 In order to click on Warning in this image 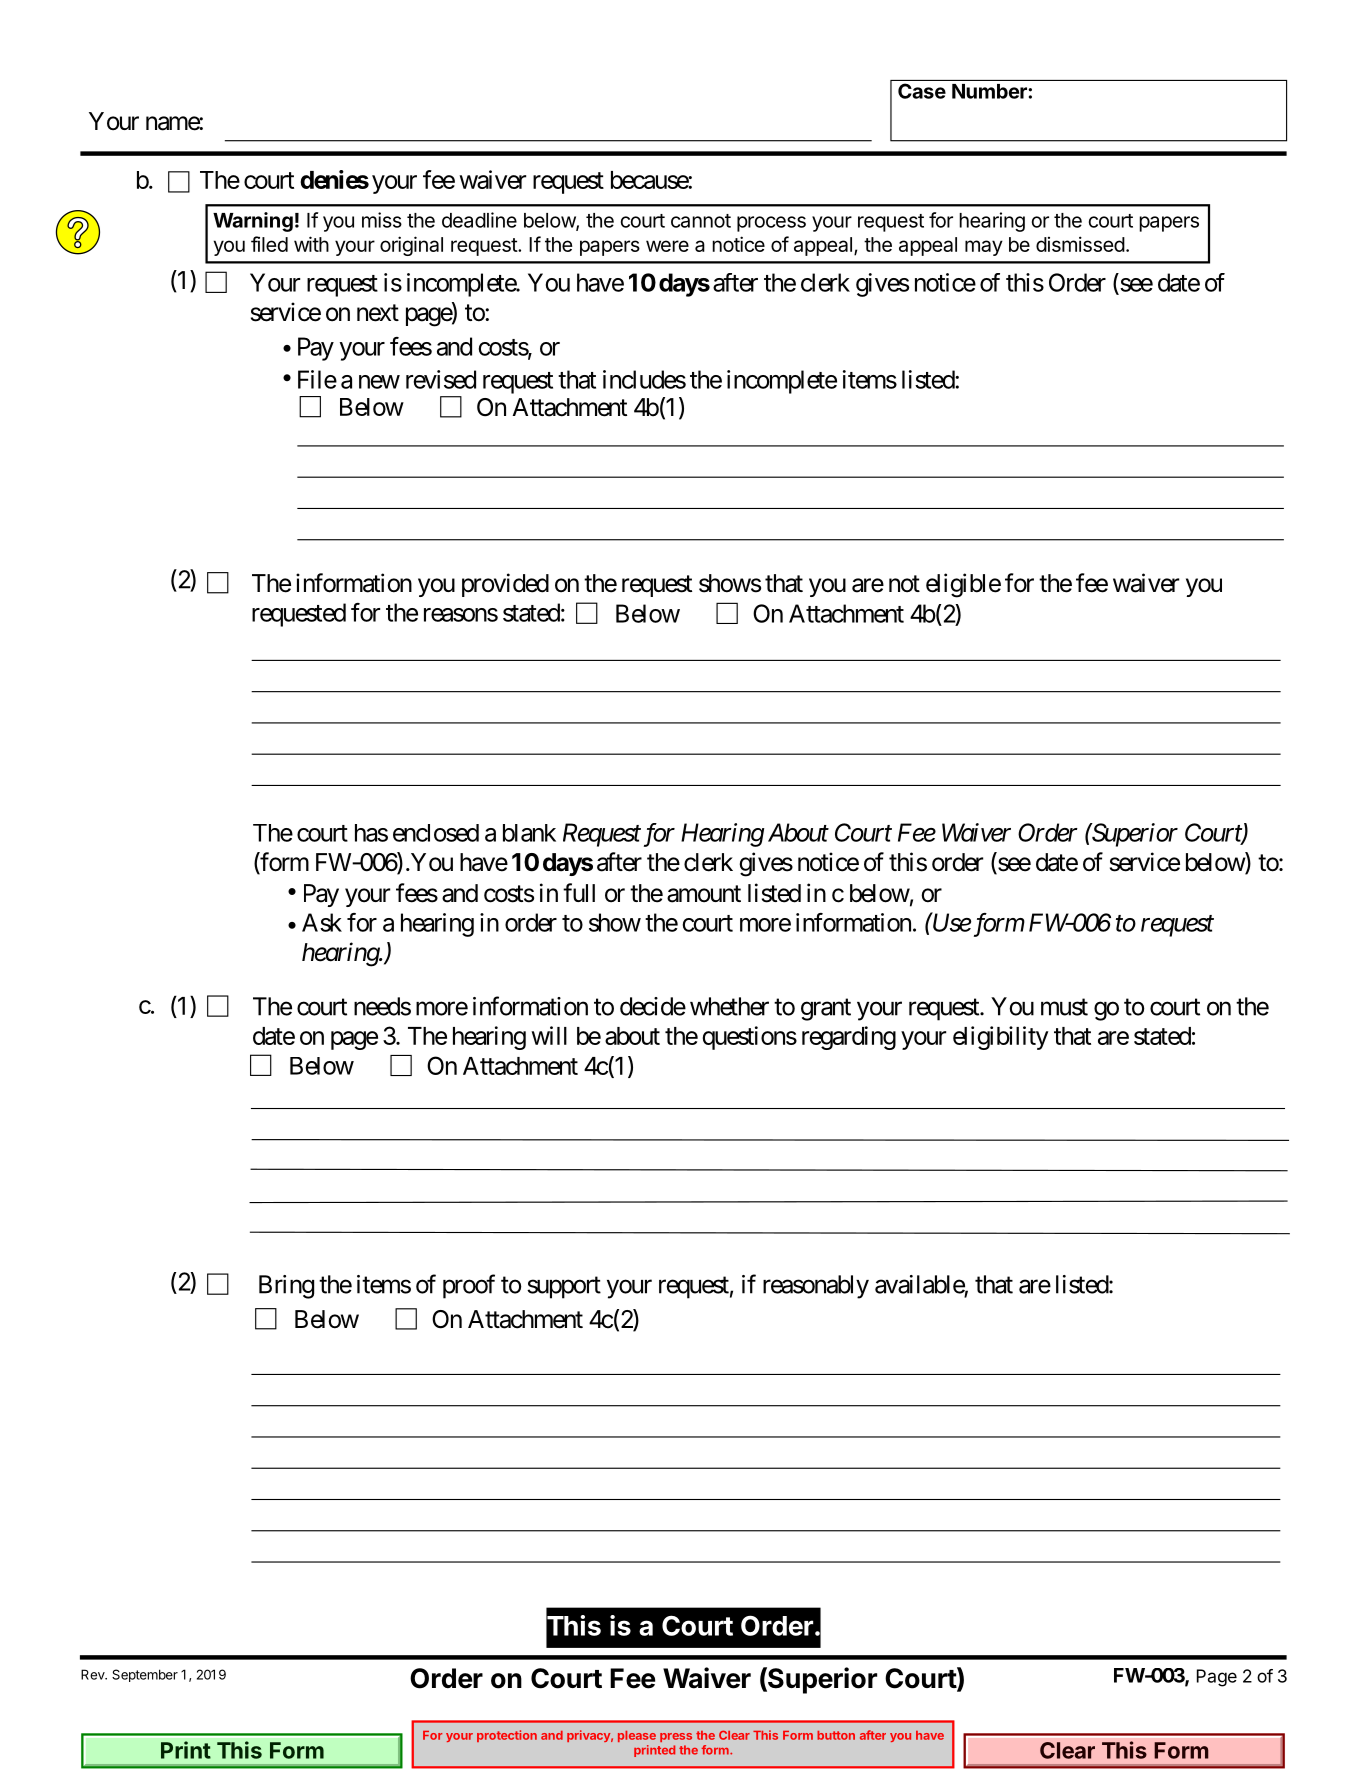, I will do `click(253, 222)`.
